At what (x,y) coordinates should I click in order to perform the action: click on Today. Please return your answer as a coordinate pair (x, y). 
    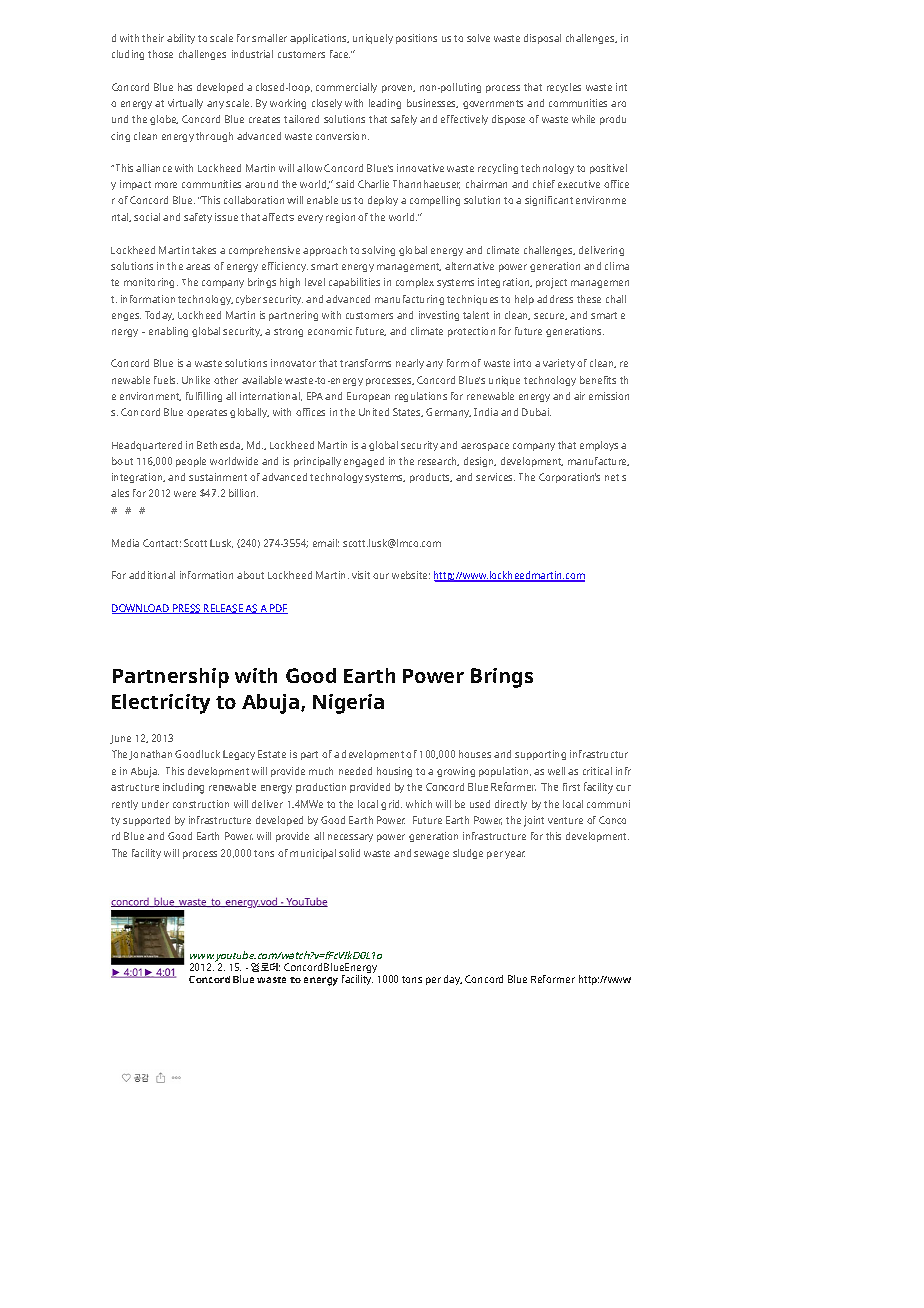
    Looking at the image, I should click on (159, 316).
